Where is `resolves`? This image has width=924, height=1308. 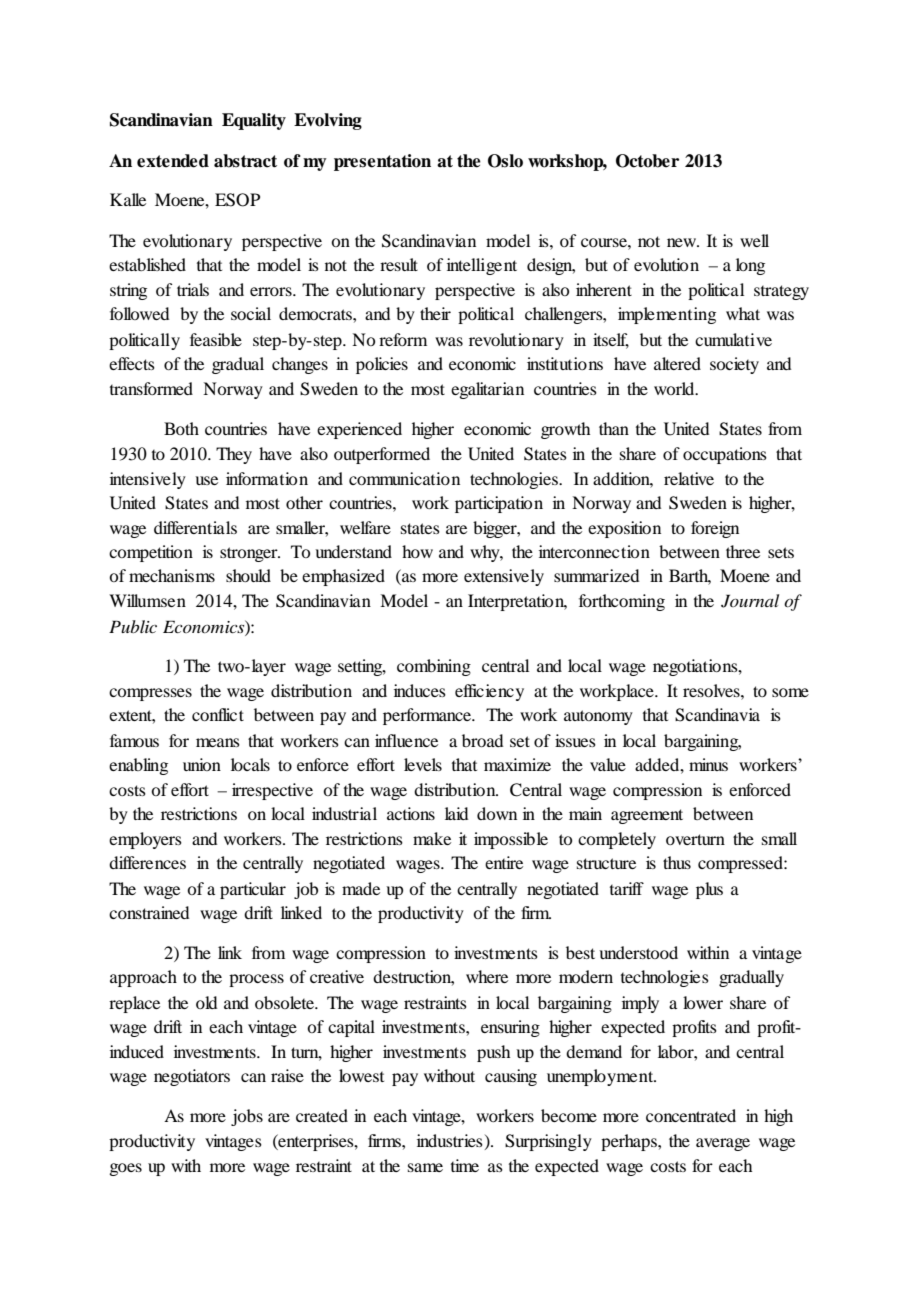 resolves is located at coordinates (712, 690).
